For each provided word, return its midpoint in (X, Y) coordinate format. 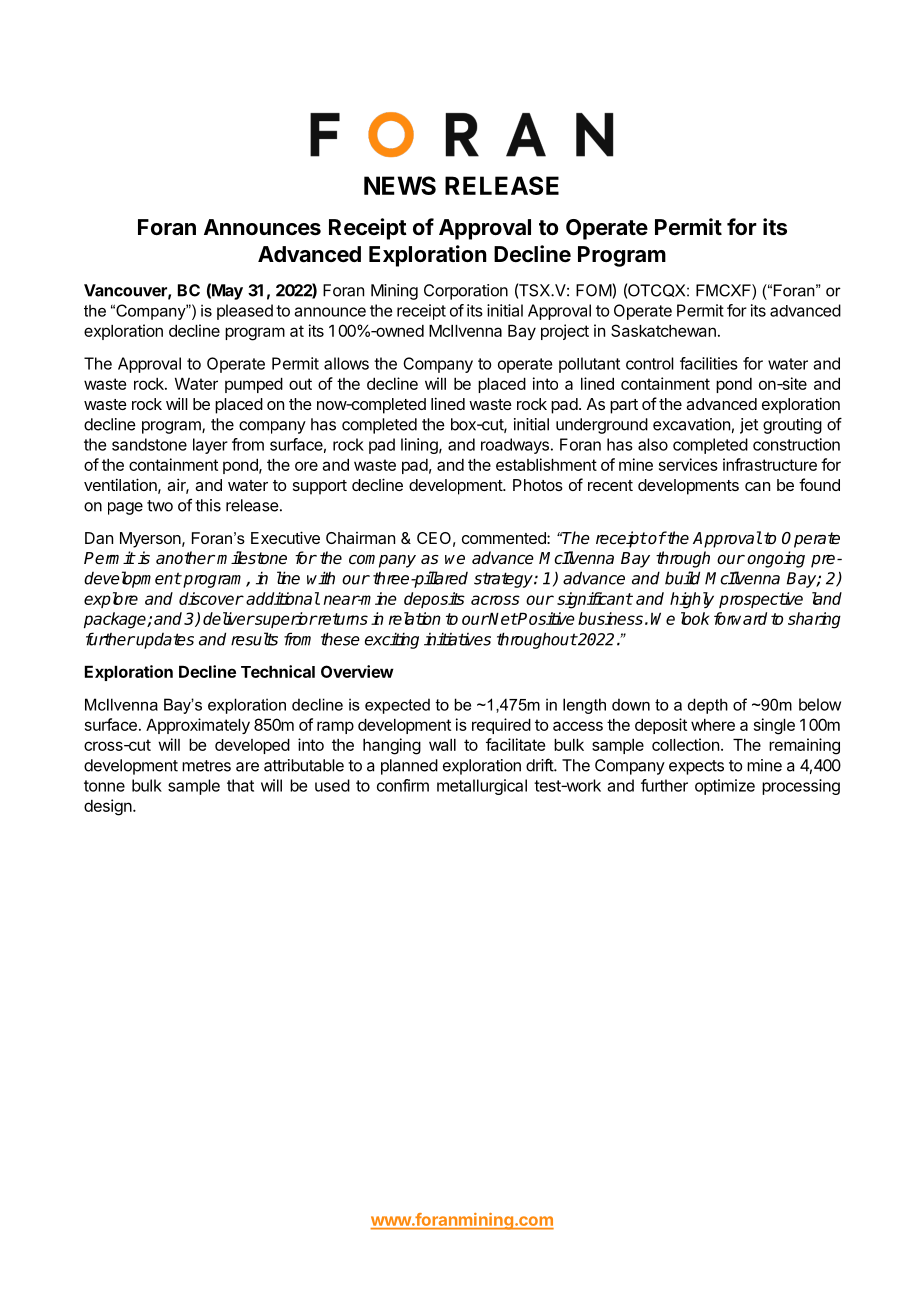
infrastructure (770, 464)
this (208, 505)
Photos (538, 485)
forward (740, 618)
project (565, 332)
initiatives (457, 639)
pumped (254, 385)
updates (164, 641)
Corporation (466, 292)
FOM (594, 290)
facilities (709, 363)
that (240, 785)
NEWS (400, 185)
